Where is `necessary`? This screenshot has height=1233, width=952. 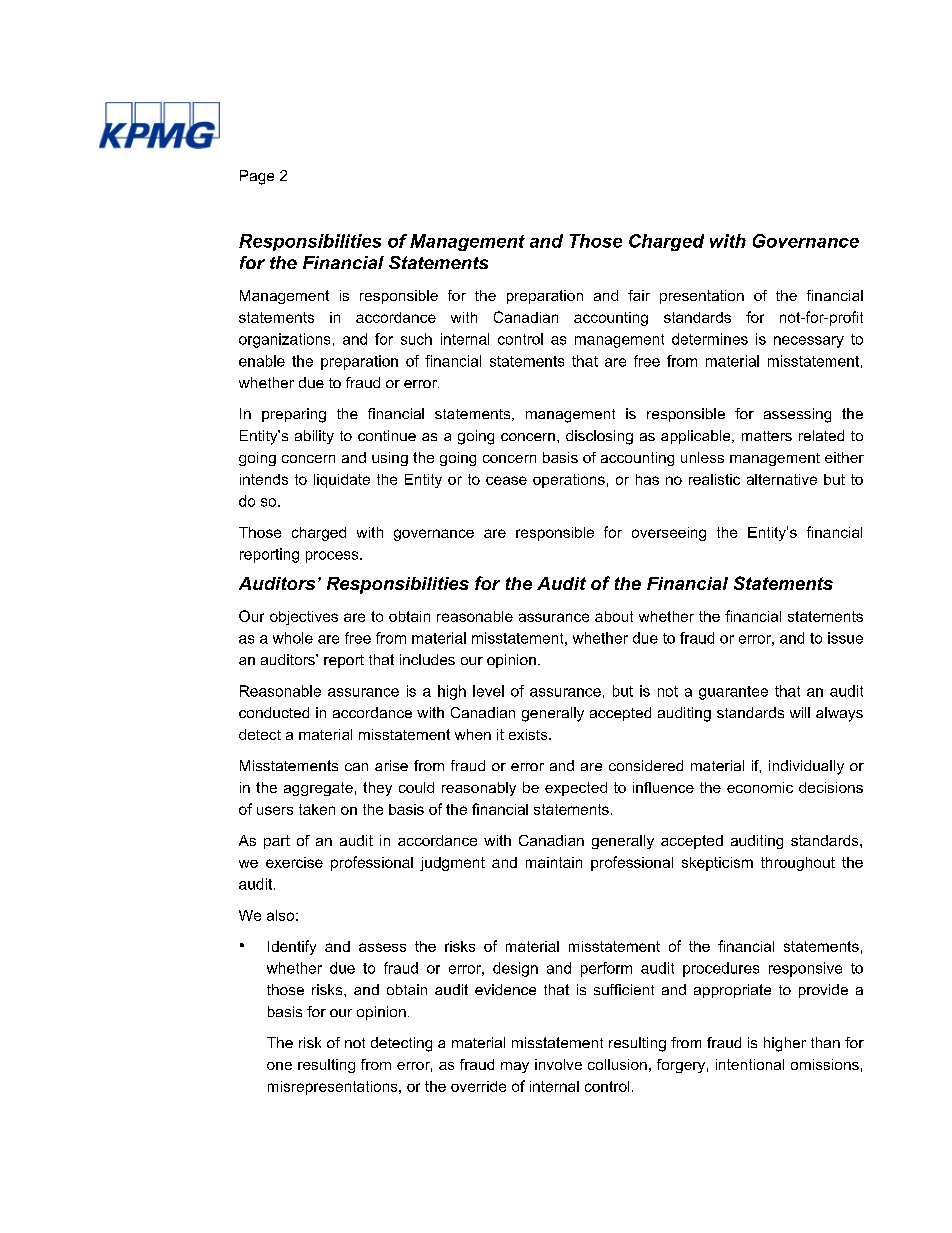
necessary is located at coordinates (809, 342).
